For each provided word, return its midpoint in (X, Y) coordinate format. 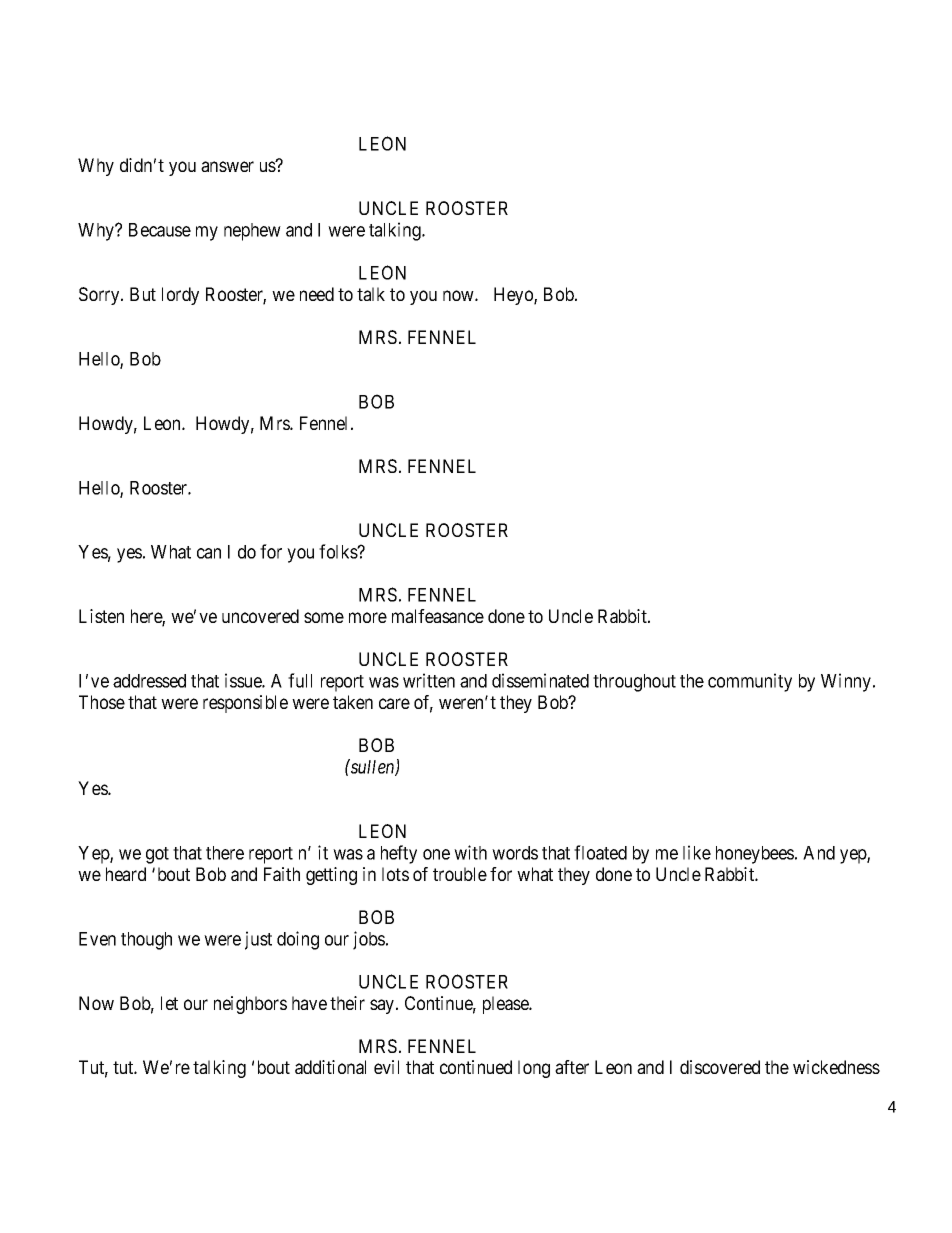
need (317, 294)
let (169, 1003)
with (470, 852)
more (368, 617)
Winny (847, 682)
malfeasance (438, 616)
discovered (720, 1067)
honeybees (755, 855)
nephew (252, 232)
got (157, 855)
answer (227, 166)
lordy (180, 296)
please (506, 1005)
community (750, 682)
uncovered (260, 616)
